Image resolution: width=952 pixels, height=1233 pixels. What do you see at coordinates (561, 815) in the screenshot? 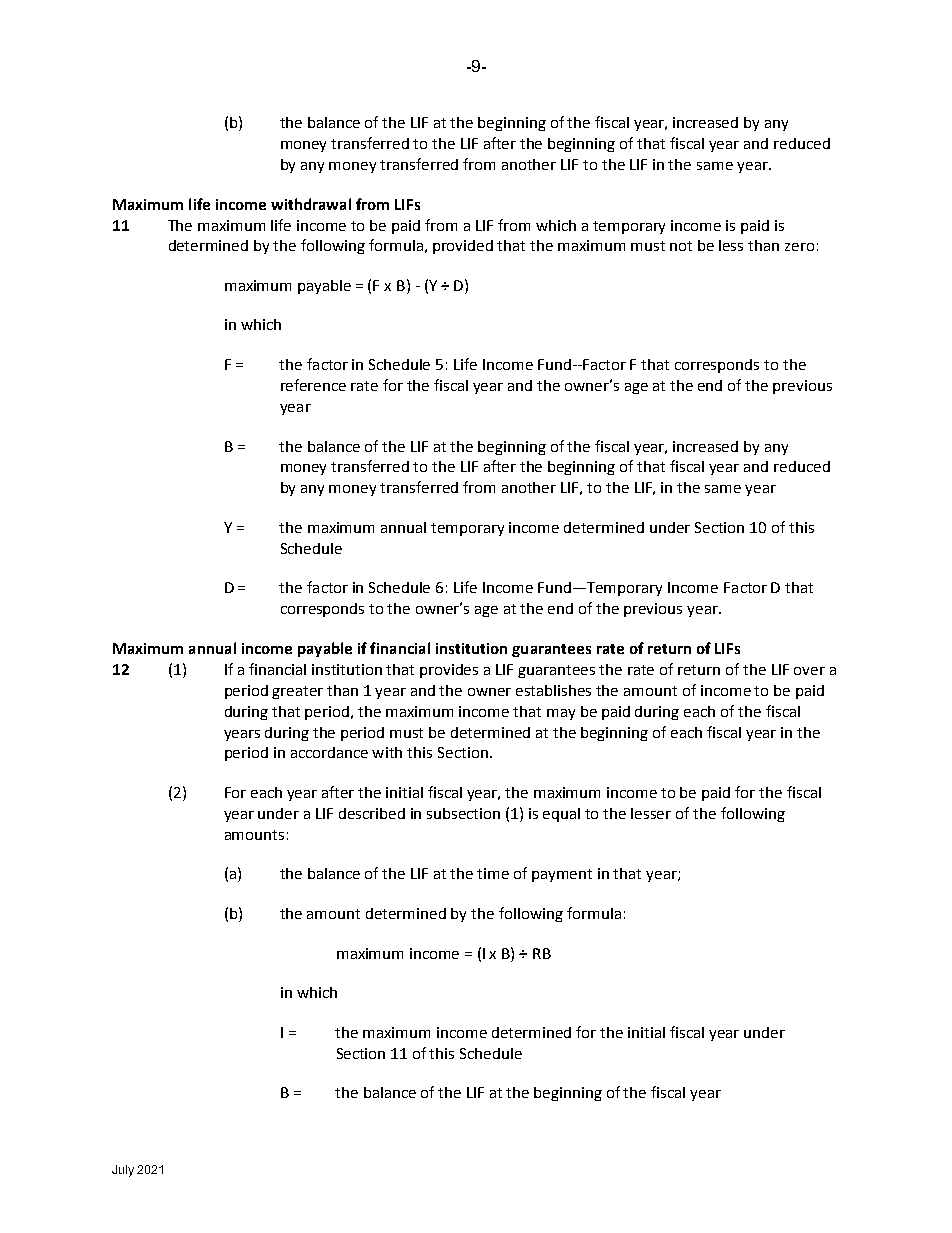
I see `equal` at bounding box center [561, 815].
